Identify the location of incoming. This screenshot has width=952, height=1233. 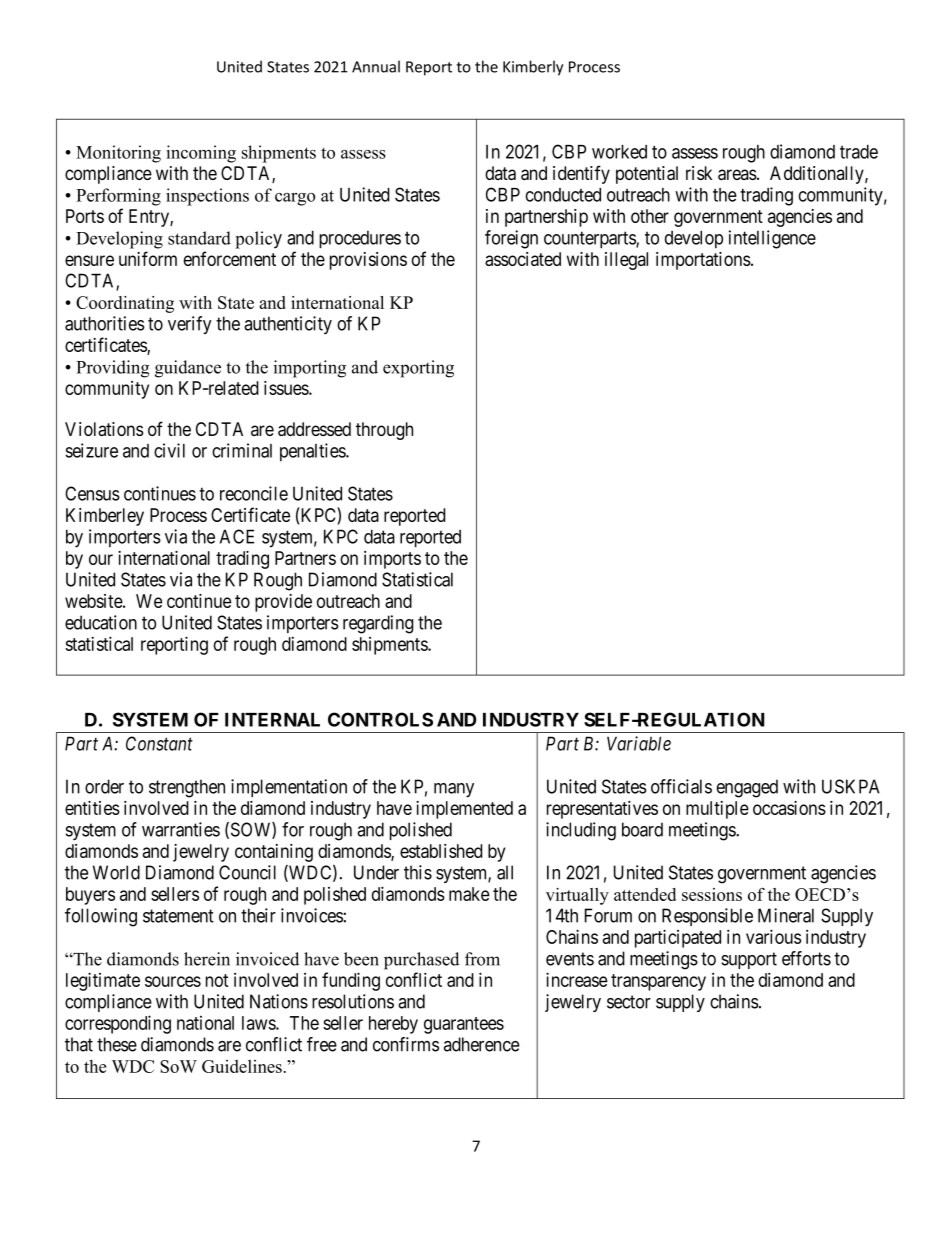
(201, 154).
